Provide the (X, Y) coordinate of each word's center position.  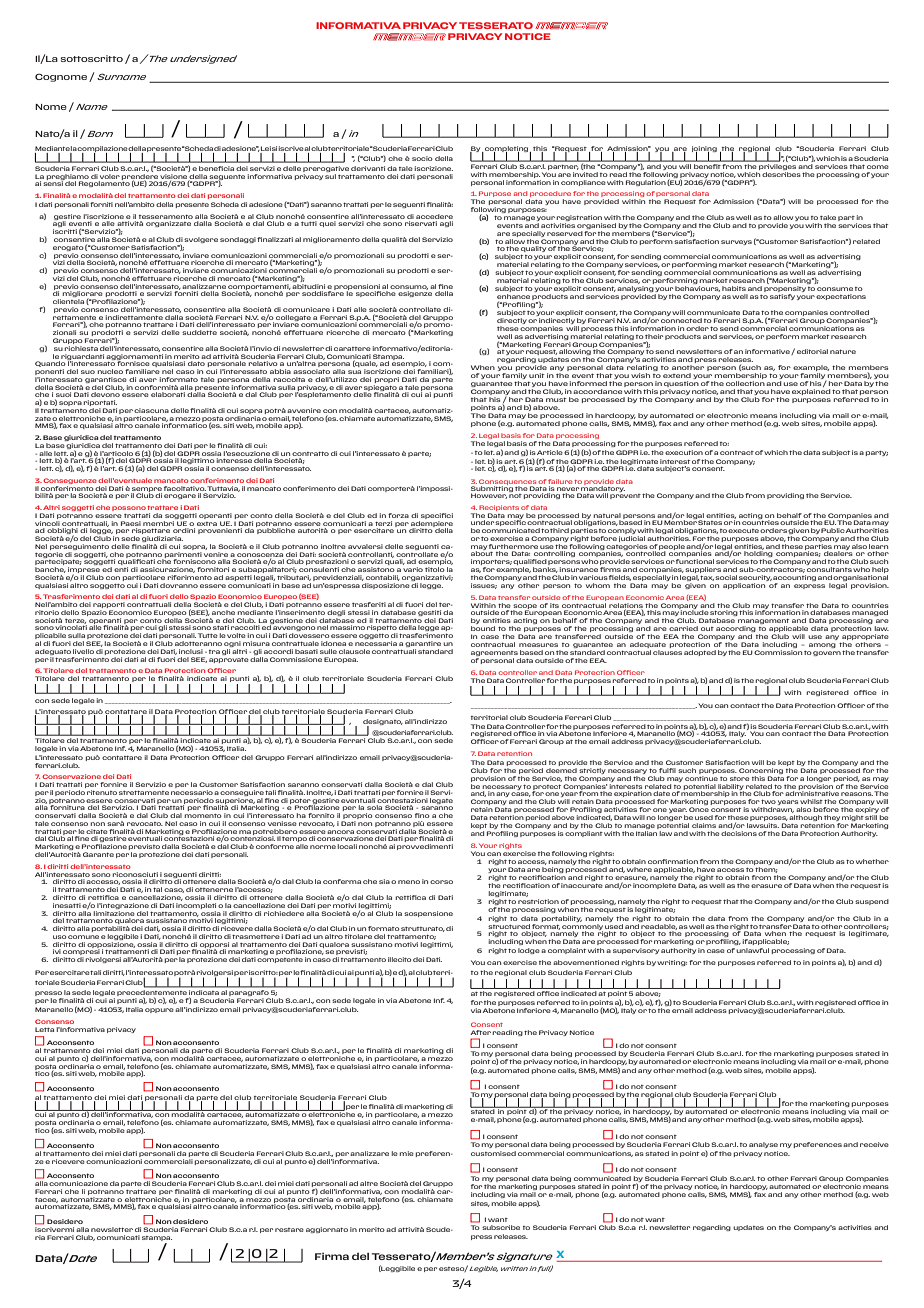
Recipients (499, 508)
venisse (282, 823)
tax (707, 578)
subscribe (501, 1227)
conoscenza (260, 556)
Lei (266, 148)
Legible (483, 1269)
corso (441, 882)
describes (781, 174)
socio (422, 158)
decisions (739, 833)
